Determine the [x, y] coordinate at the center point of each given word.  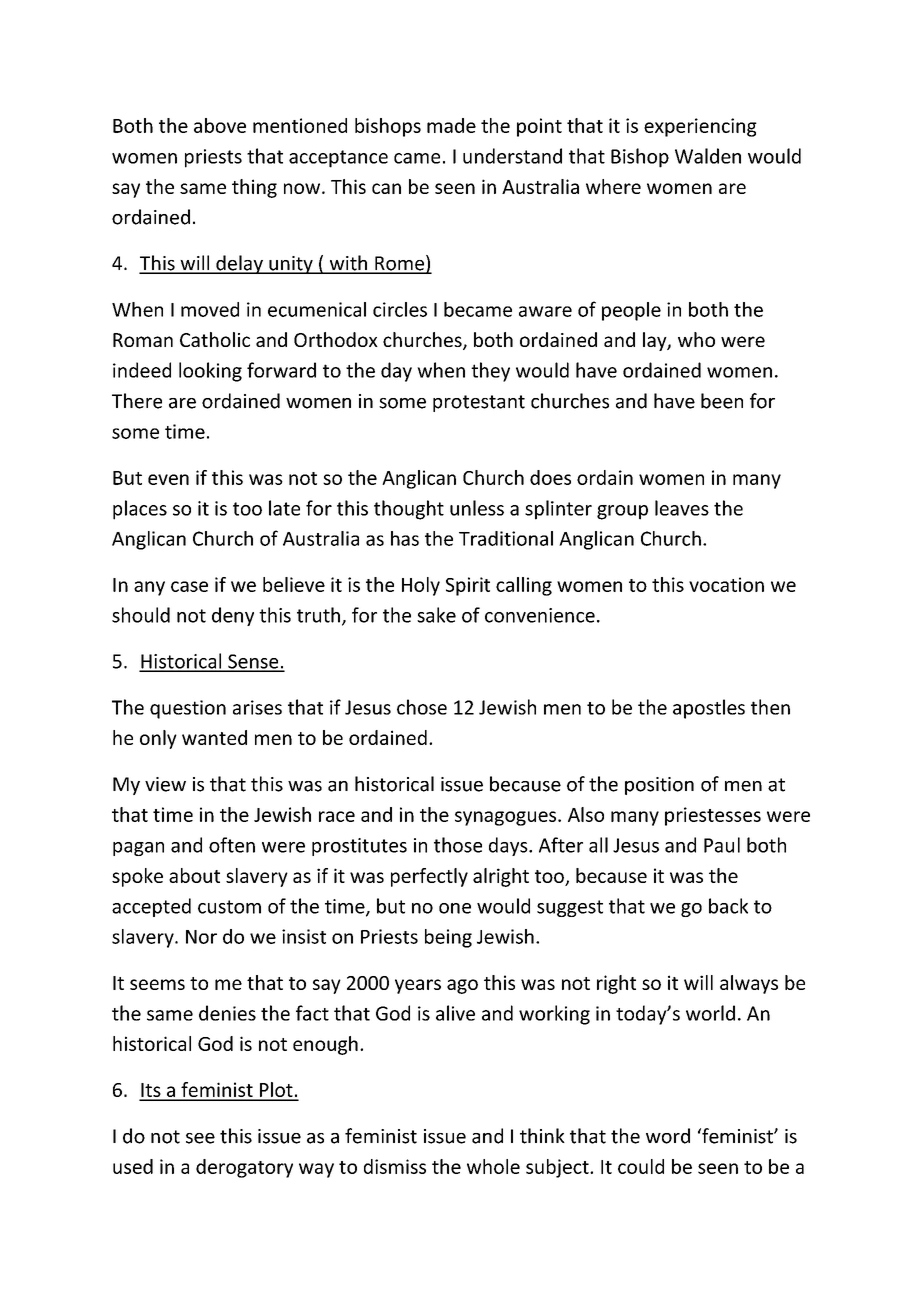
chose [422, 707]
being [448, 938]
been [722, 401]
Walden [708, 156]
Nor [201, 937]
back [728, 906]
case [189, 586]
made [451, 125]
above [220, 125]
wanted [214, 737]
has [405, 538]
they [490, 372]
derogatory [244, 1168]
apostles [709, 709]
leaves [682, 508]
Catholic [215, 339]
